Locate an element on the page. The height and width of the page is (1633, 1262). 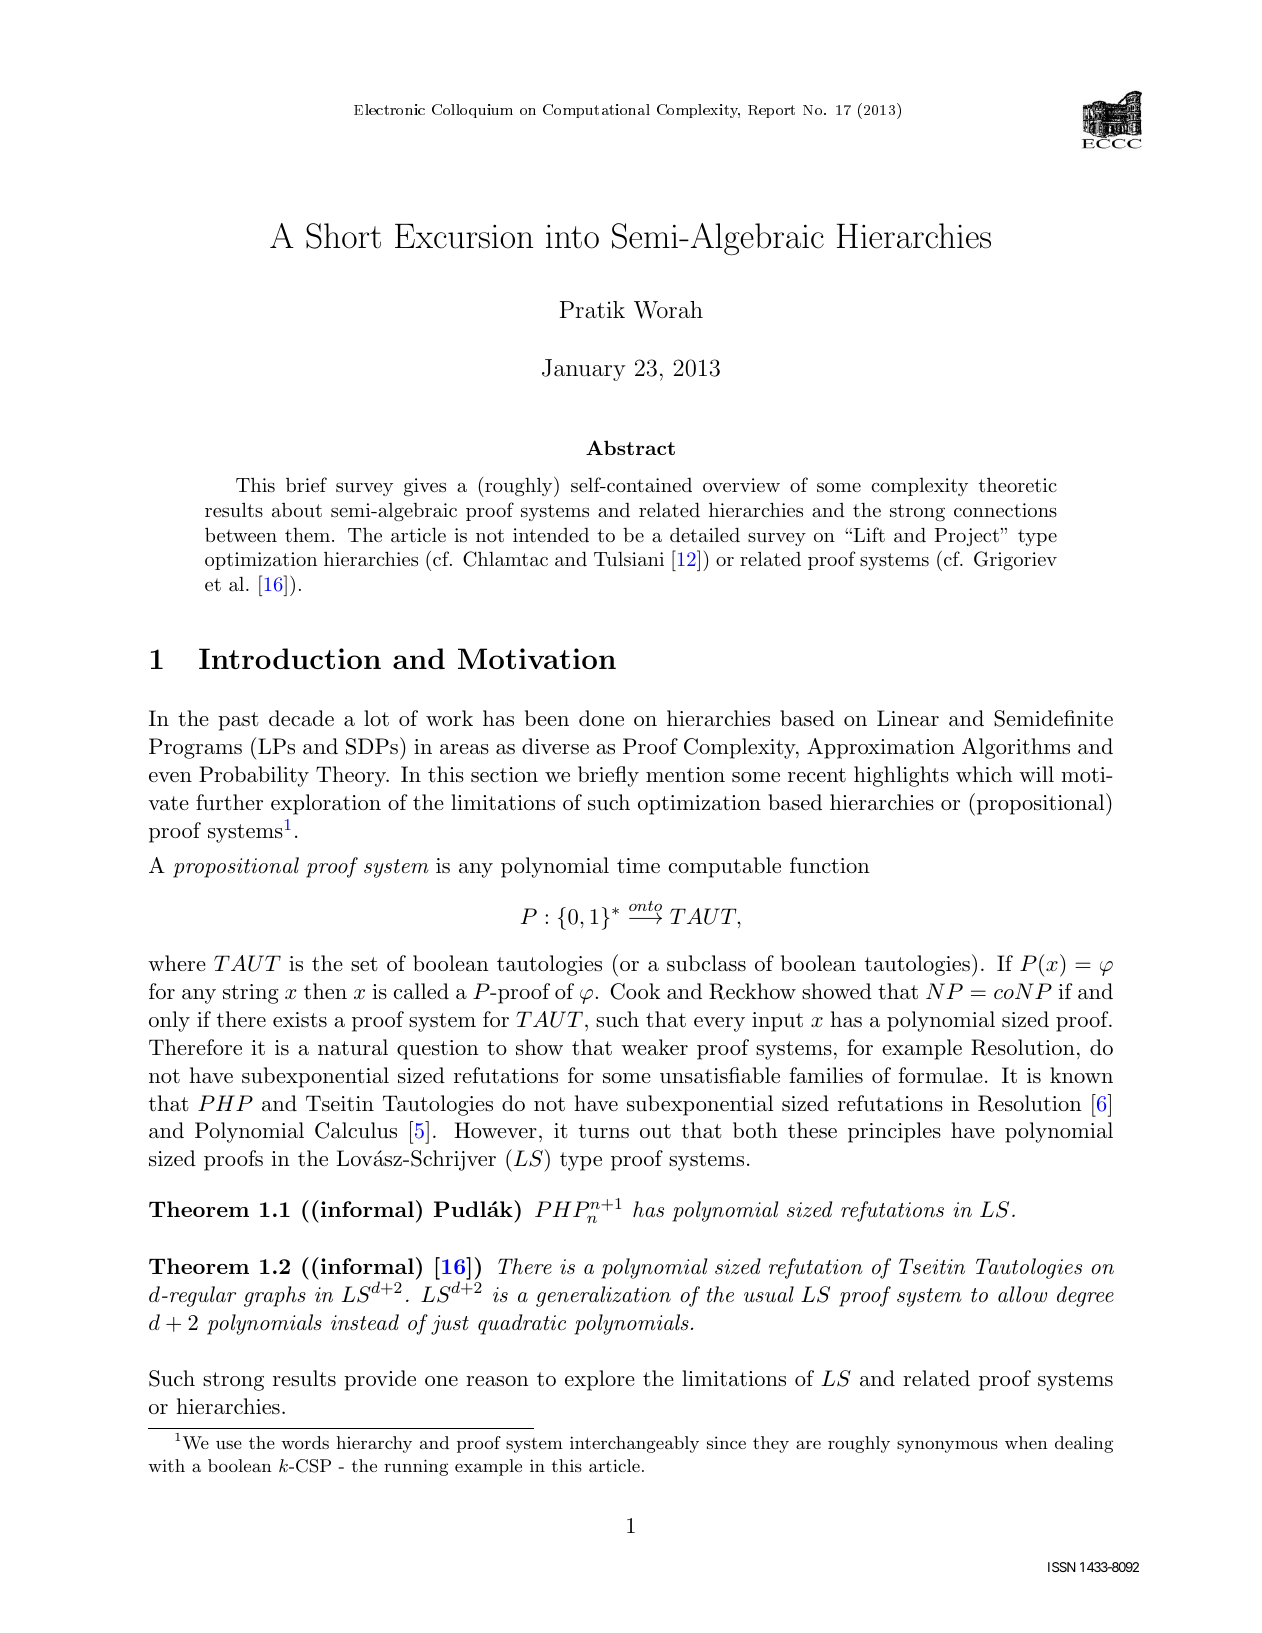
Report is located at coordinates (771, 111).
